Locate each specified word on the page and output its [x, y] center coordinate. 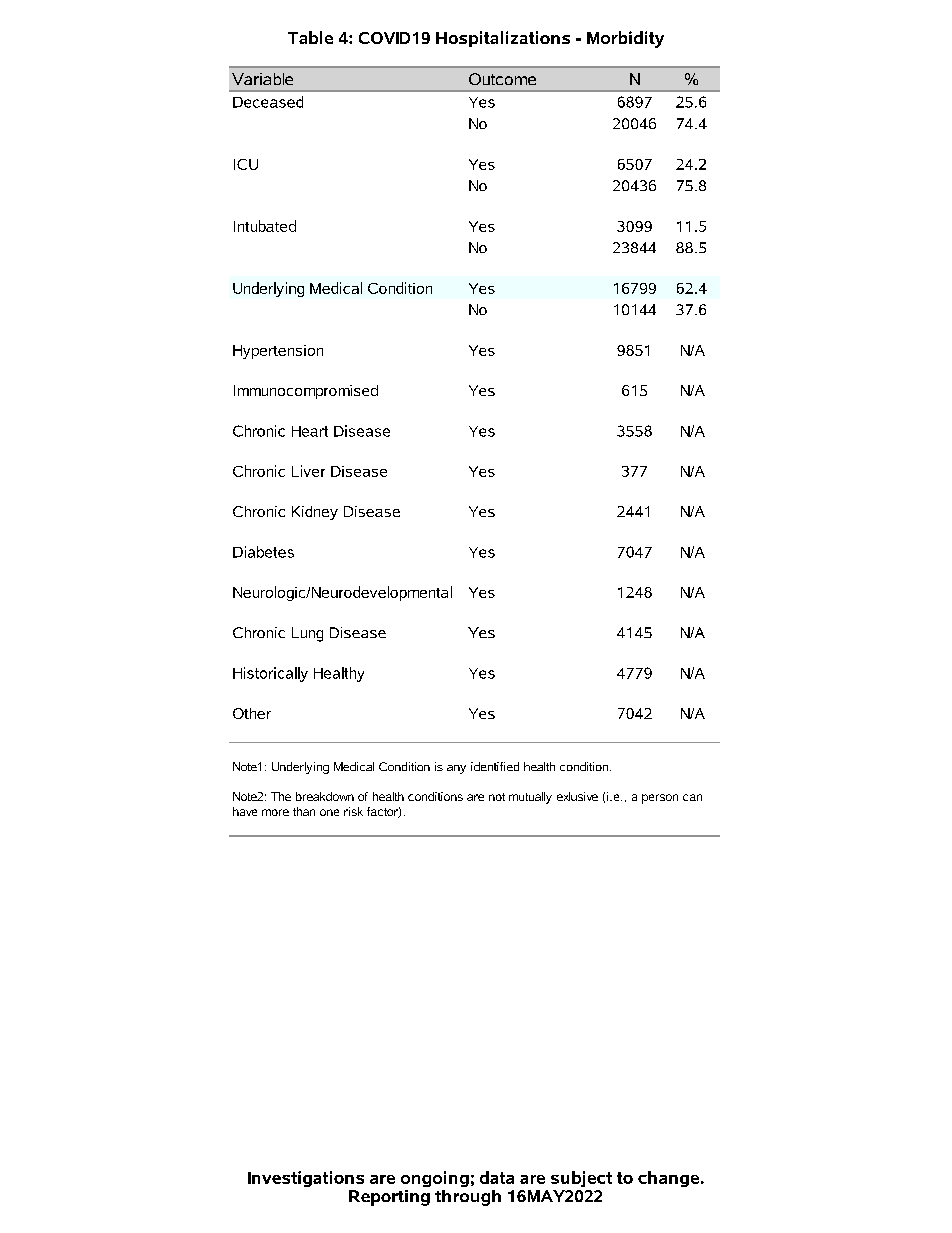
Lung [307, 634]
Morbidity [625, 39]
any [456, 769]
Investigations [306, 1179]
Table [310, 37]
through [468, 1198]
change [668, 1179]
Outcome [502, 79]
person [660, 799]
